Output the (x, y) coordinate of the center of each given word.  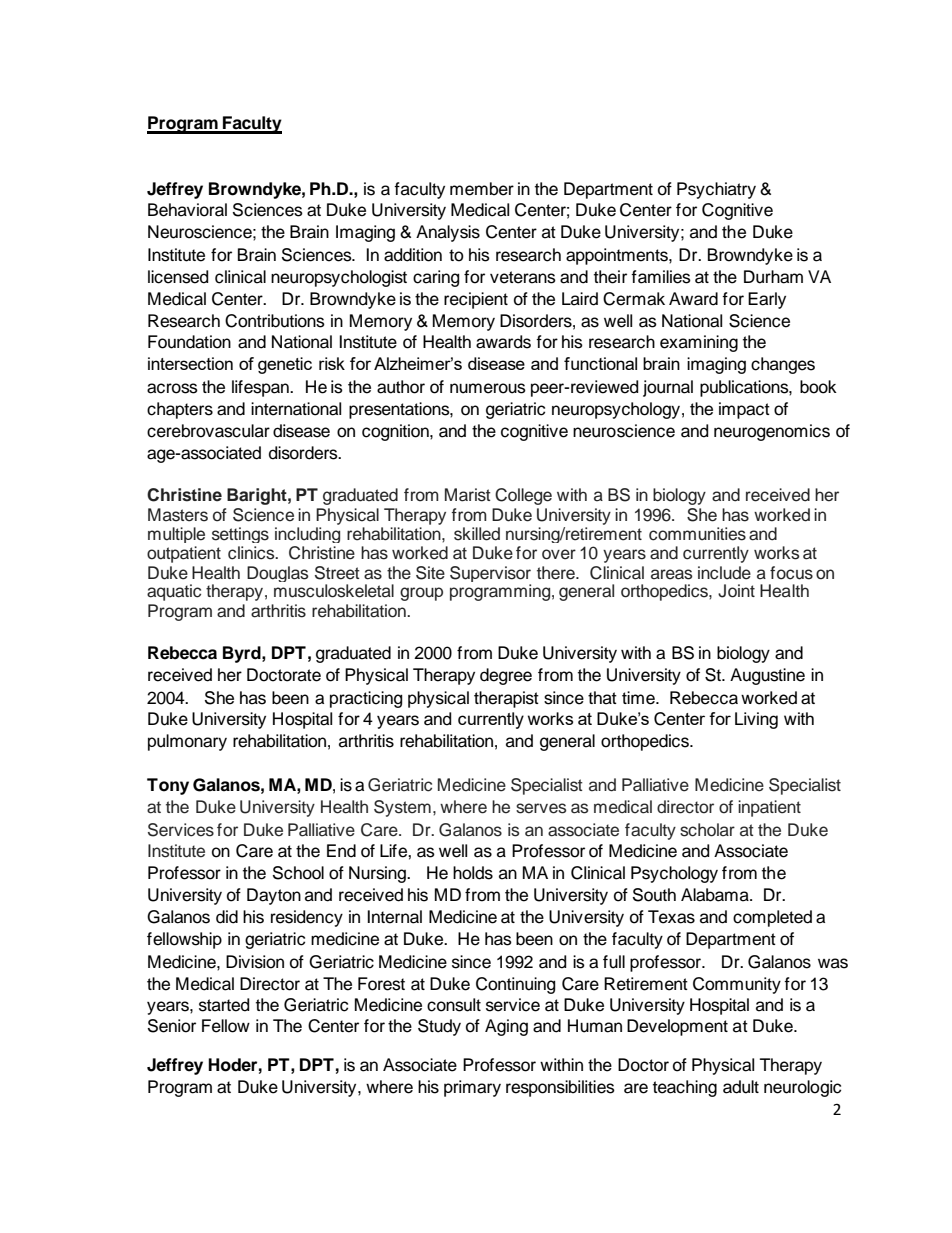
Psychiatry (716, 190)
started (224, 1005)
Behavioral (187, 210)
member (482, 189)
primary (472, 1088)
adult (741, 1087)
